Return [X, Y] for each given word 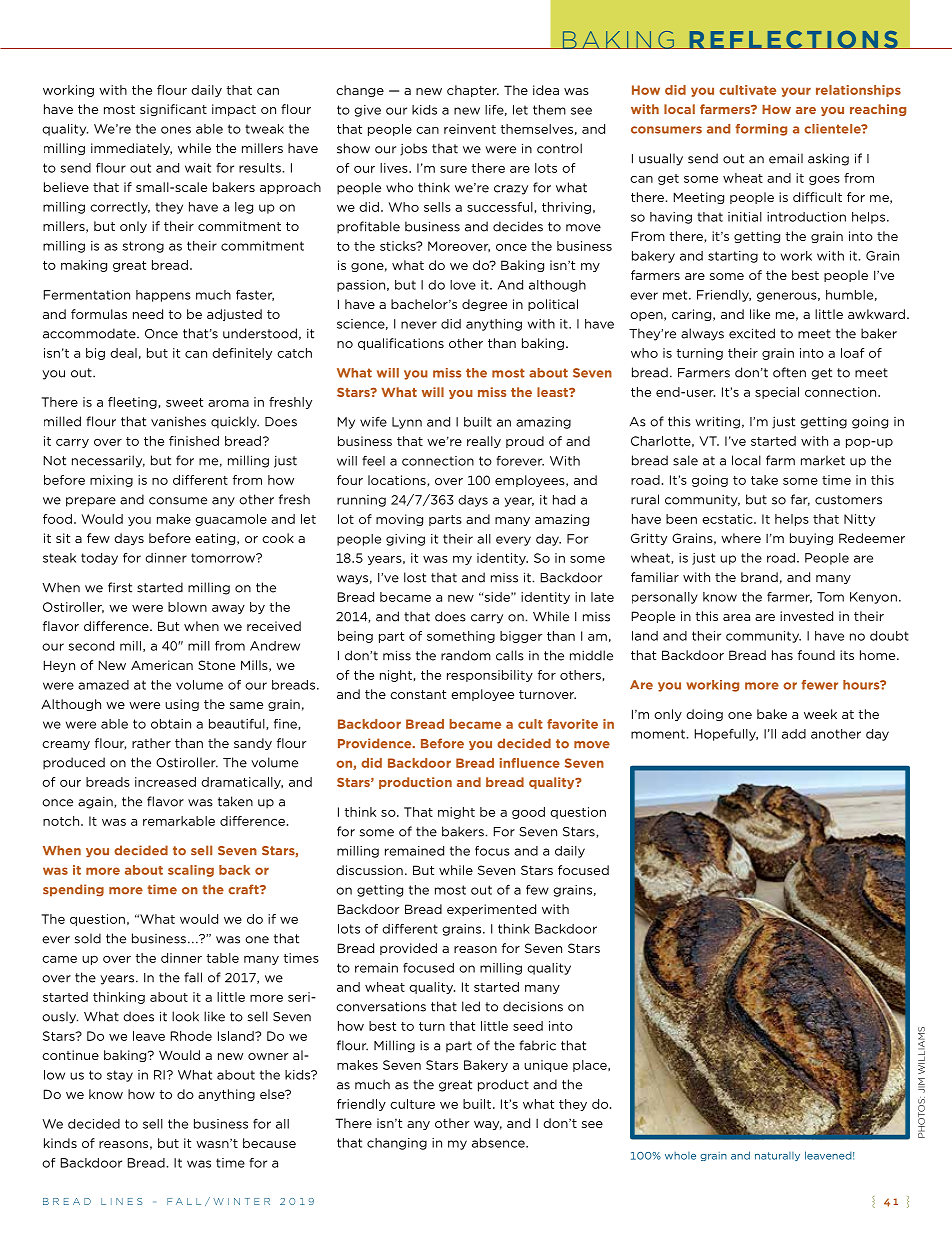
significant [173, 110]
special [777, 393]
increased [165, 782]
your [796, 92]
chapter [473, 91]
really [484, 442]
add [794, 734]
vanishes [178, 421]
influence [530, 763]
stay [120, 1076]
